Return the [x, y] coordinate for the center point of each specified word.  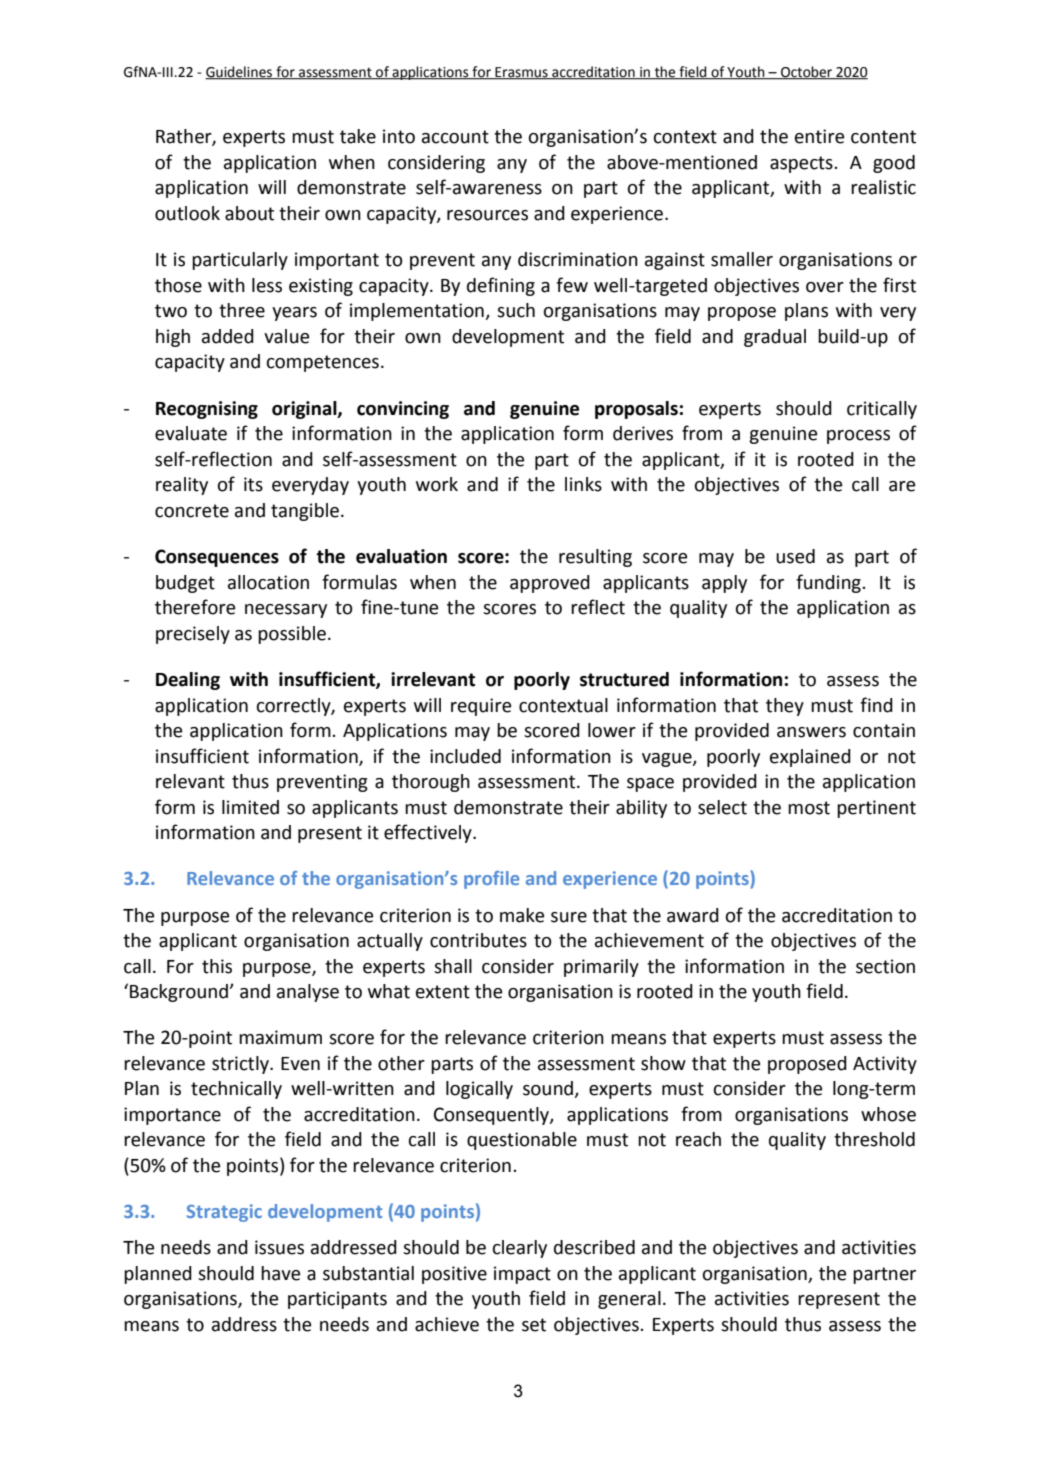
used [795, 556]
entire [819, 136]
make [522, 915]
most [809, 808]
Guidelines [239, 72]
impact [522, 1275]
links [583, 484]
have [280, 1273]
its [253, 484]
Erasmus [521, 73]
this [217, 966]
